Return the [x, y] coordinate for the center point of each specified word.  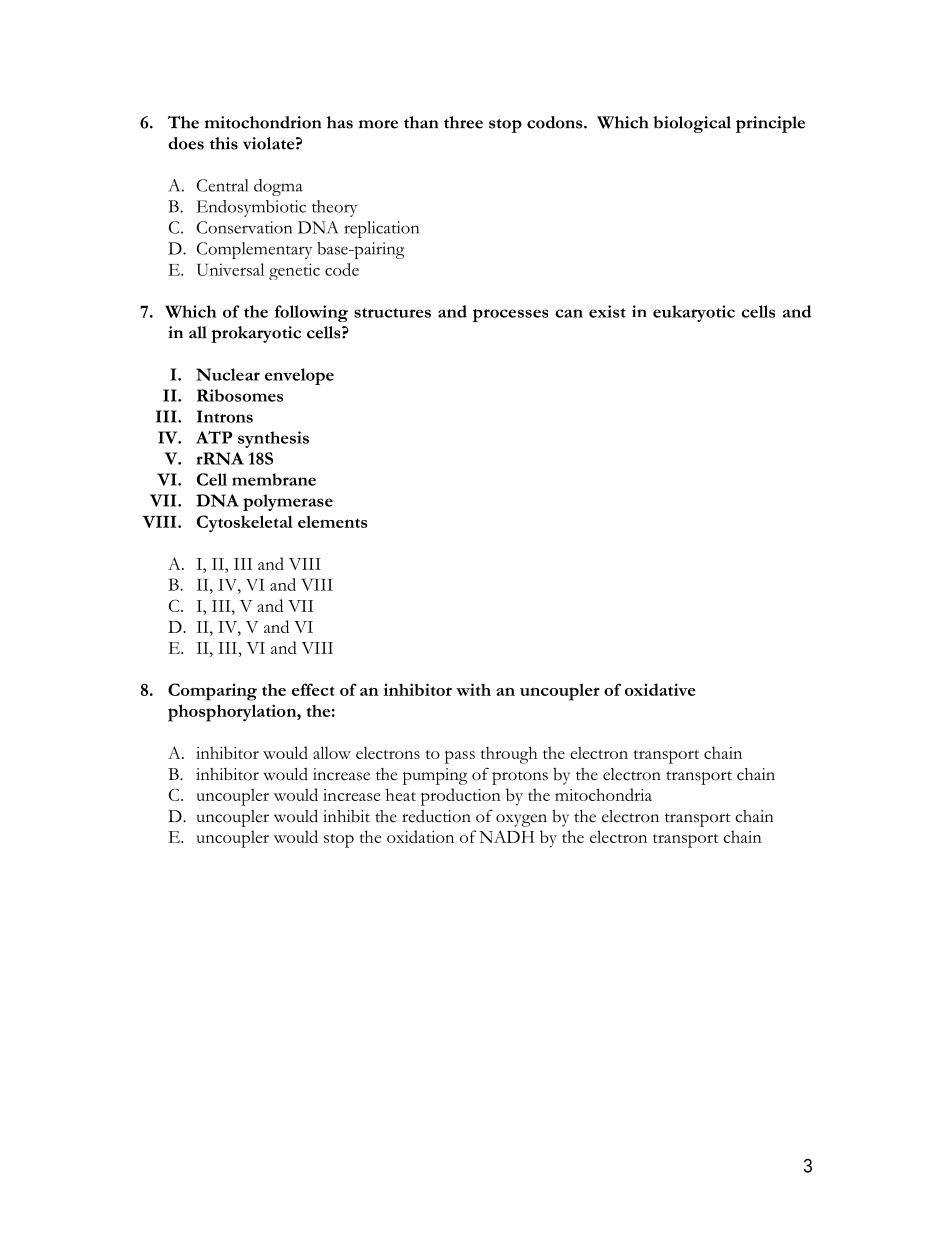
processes [510, 315]
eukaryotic [694, 313]
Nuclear [228, 374]
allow [332, 752]
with [473, 689]
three [463, 122]
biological [692, 124]
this [224, 143]
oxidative [660, 689]
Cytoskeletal [245, 523]
